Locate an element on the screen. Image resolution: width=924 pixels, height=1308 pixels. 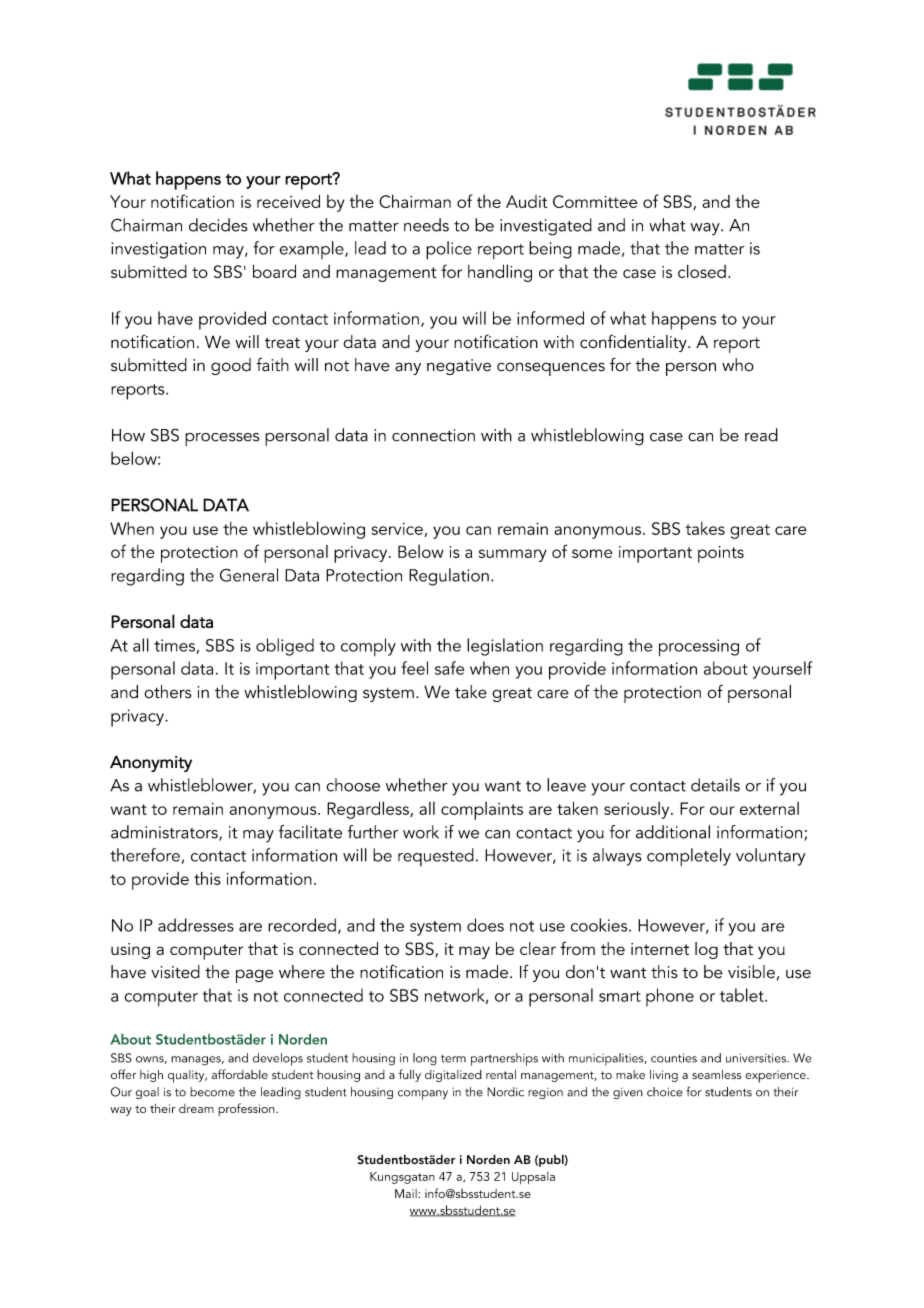
closed is located at coordinates (702, 271).
